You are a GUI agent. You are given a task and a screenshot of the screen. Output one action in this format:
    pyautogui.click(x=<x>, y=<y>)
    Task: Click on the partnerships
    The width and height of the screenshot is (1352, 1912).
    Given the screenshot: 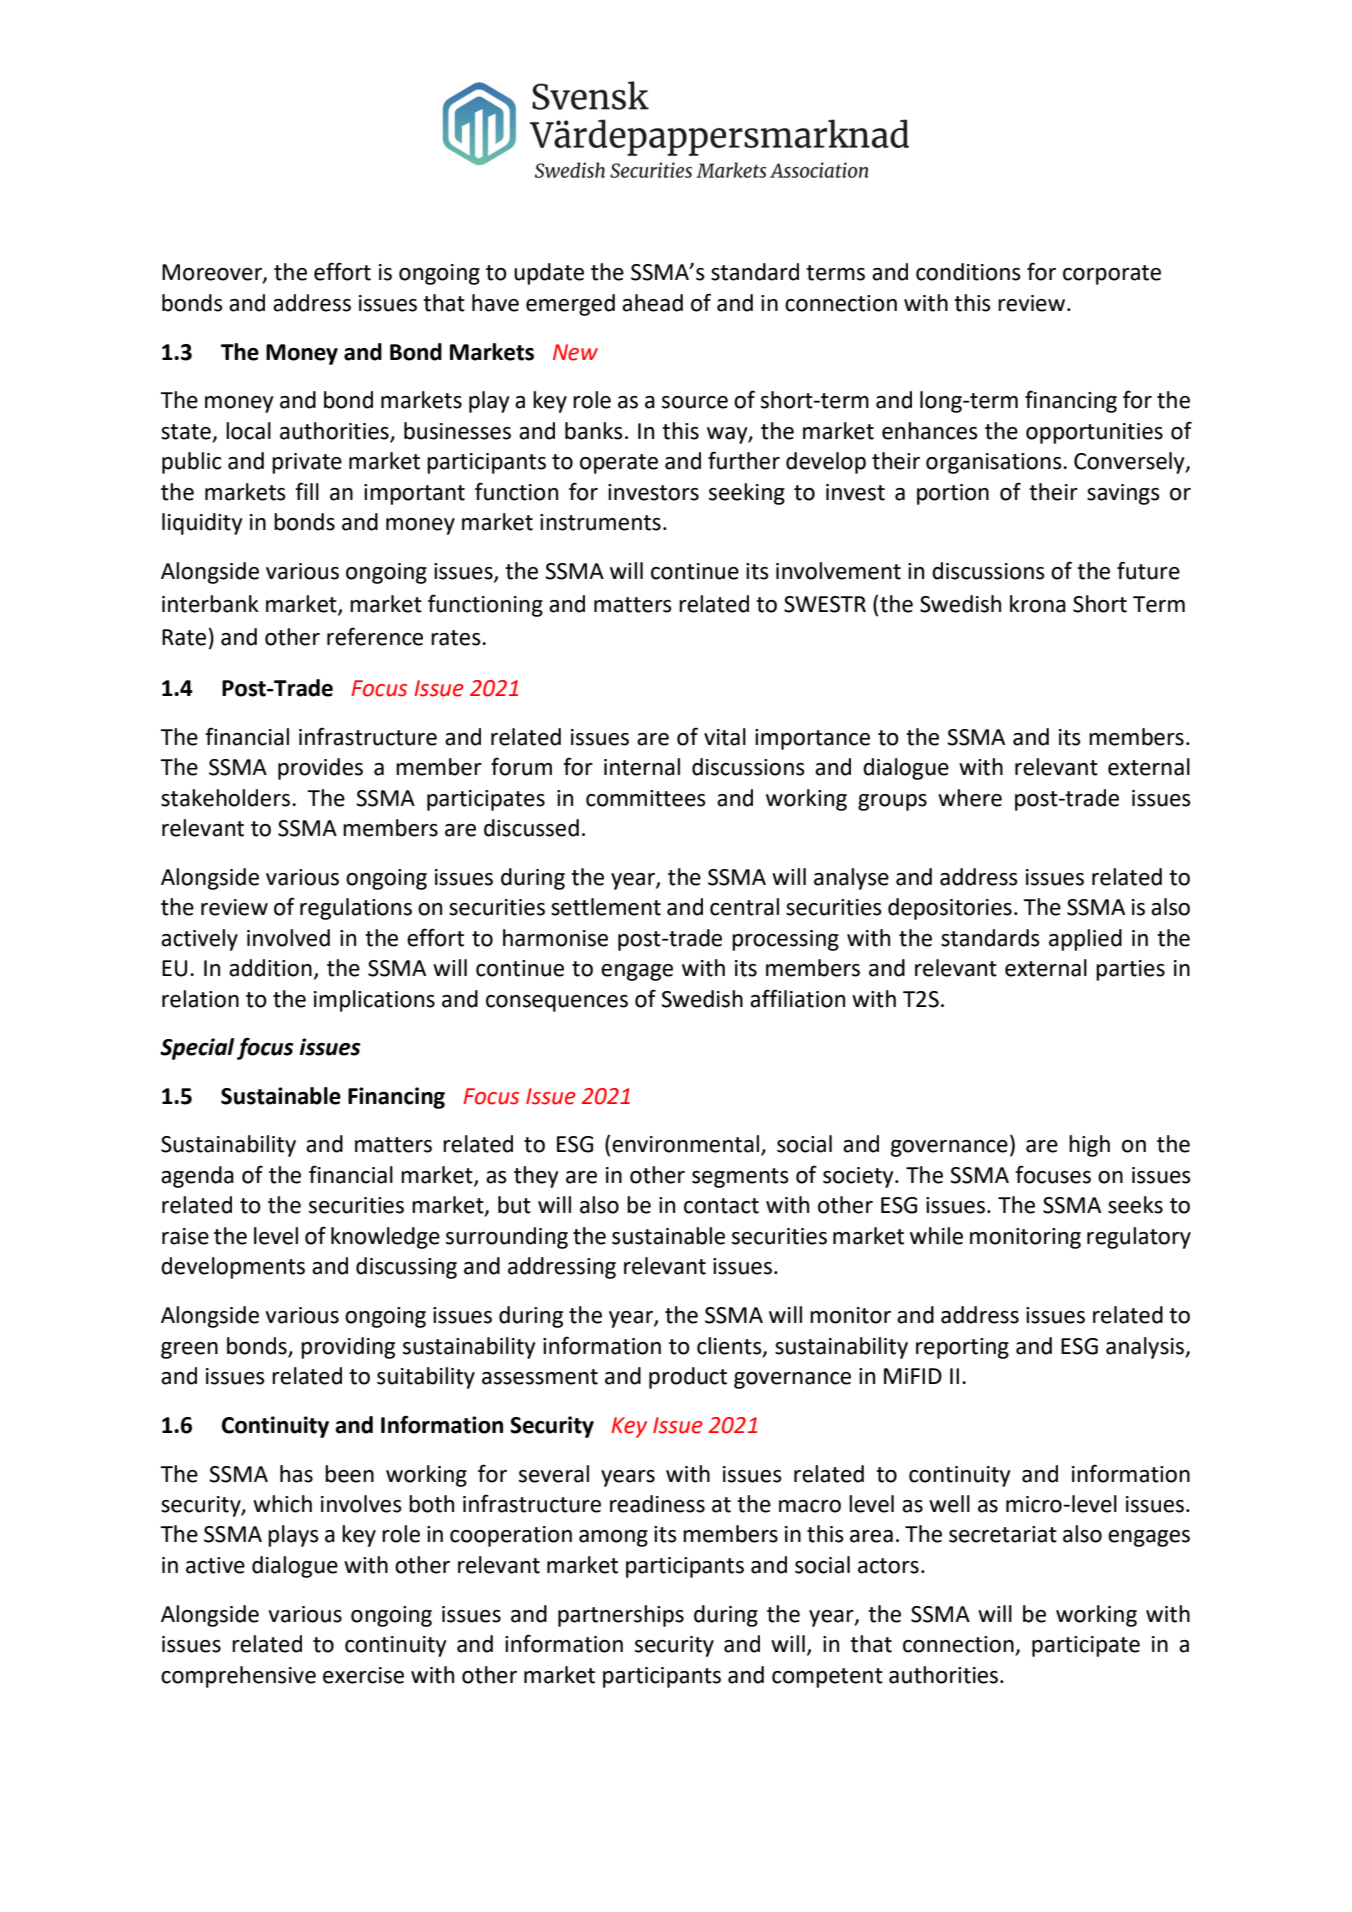 What is the action you would take?
    pyautogui.click(x=621, y=1616)
